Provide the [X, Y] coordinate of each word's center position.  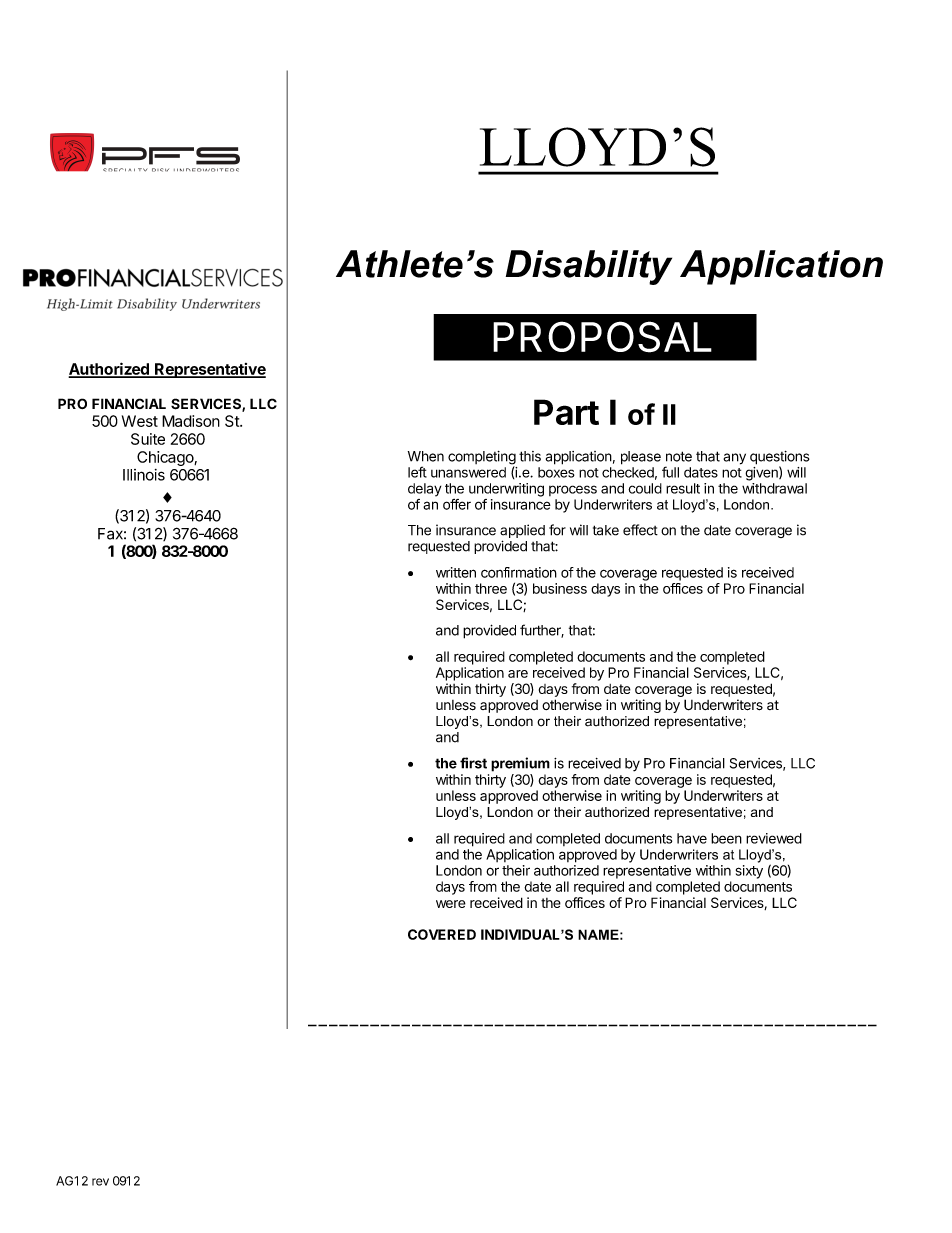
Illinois [144, 475]
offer [457, 504]
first [473, 763]
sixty [749, 872]
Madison [191, 421]
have [692, 838]
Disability [589, 267]
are [518, 674]
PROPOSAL [602, 337]
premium [520, 764]
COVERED [442, 934]
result [683, 488]
